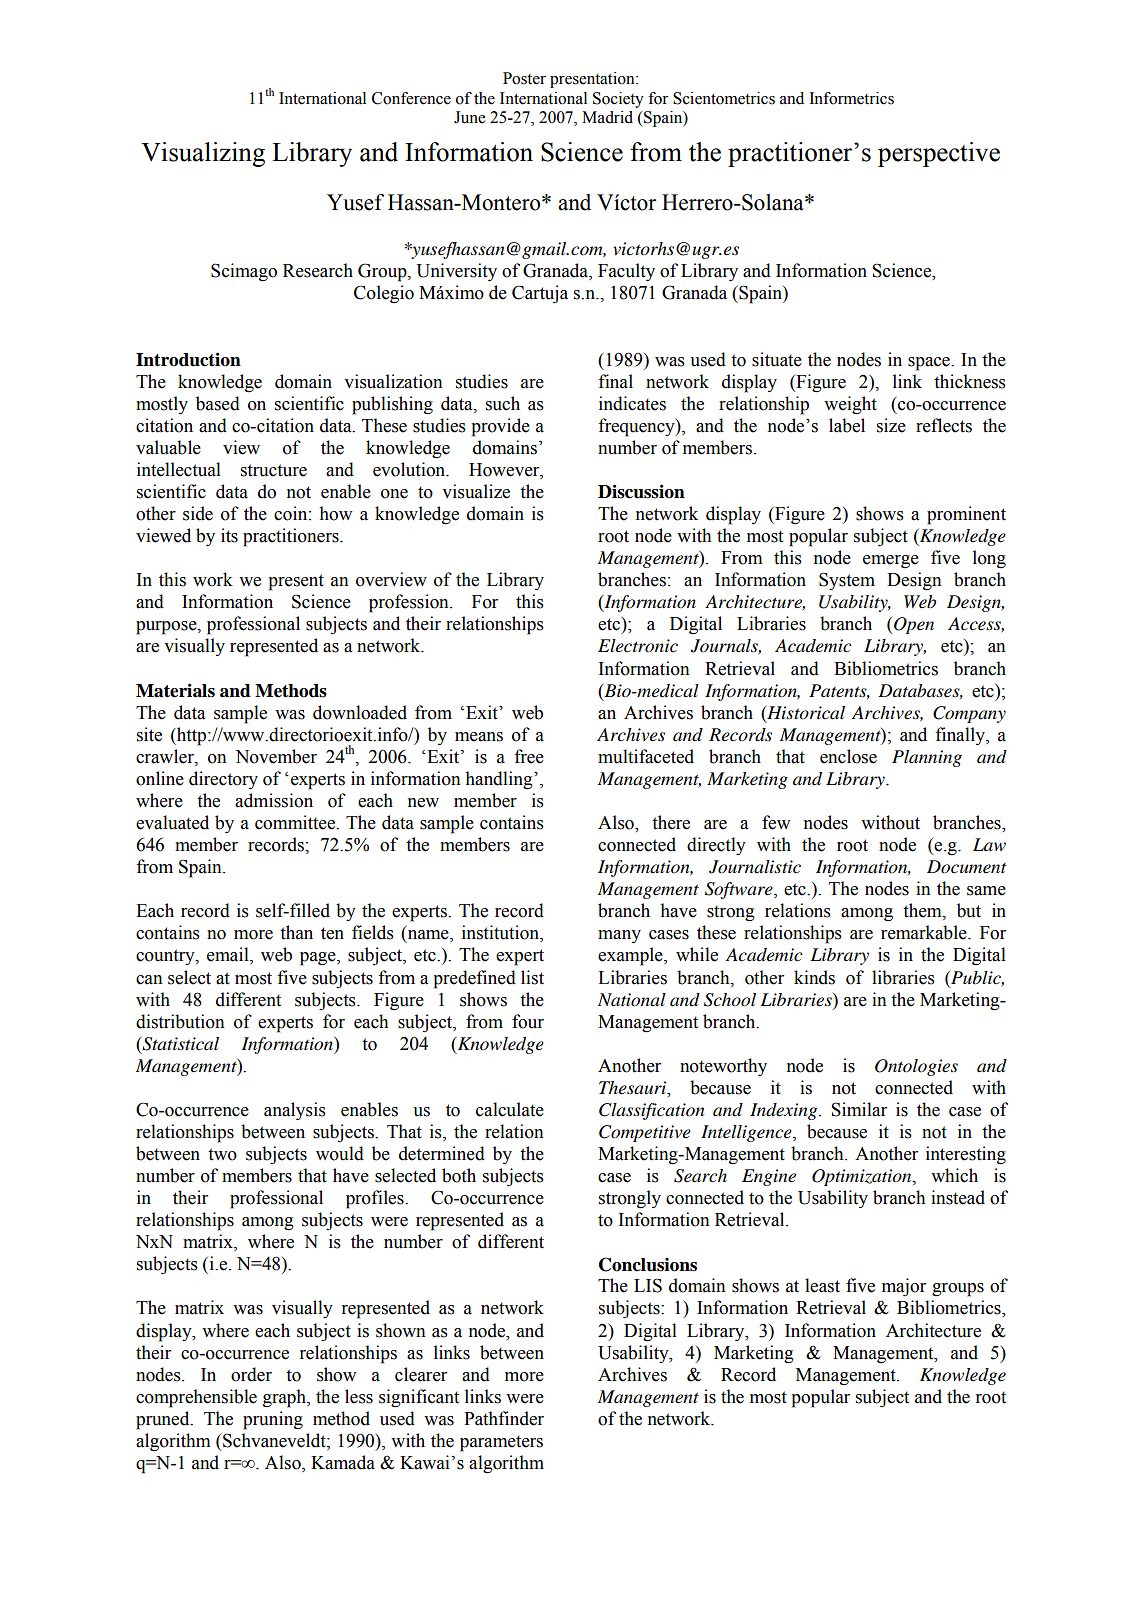  Describe the element at coordinates (939, 154) in the page. I see `perspective` at that location.
